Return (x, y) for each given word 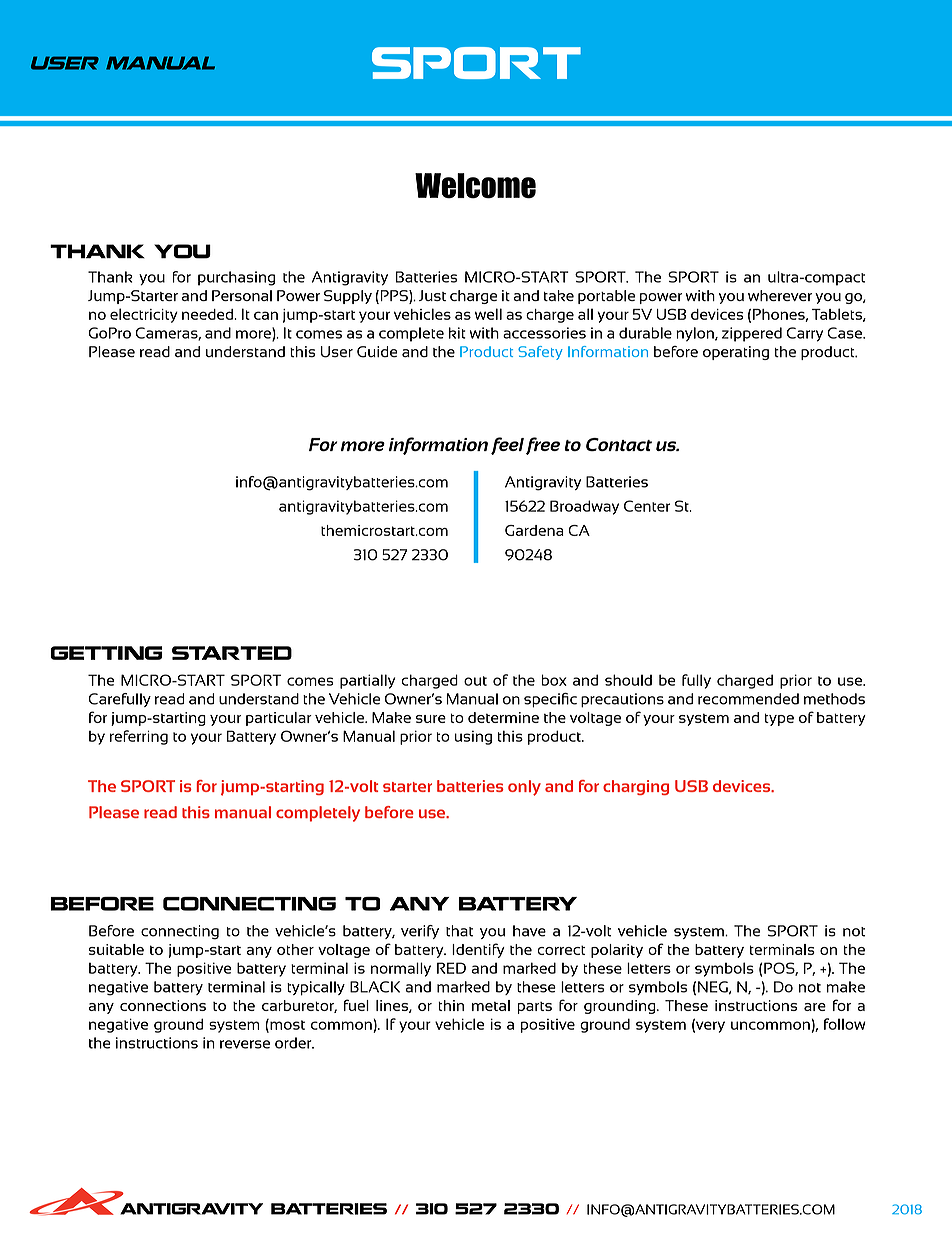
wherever (780, 295)
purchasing (236, 278)
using (473, 738)
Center (647, 506)
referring (139, 737)
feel (507, 446)
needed (208, 314)
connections (163, 1005)
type (779, 719)
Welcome (475, 186)
